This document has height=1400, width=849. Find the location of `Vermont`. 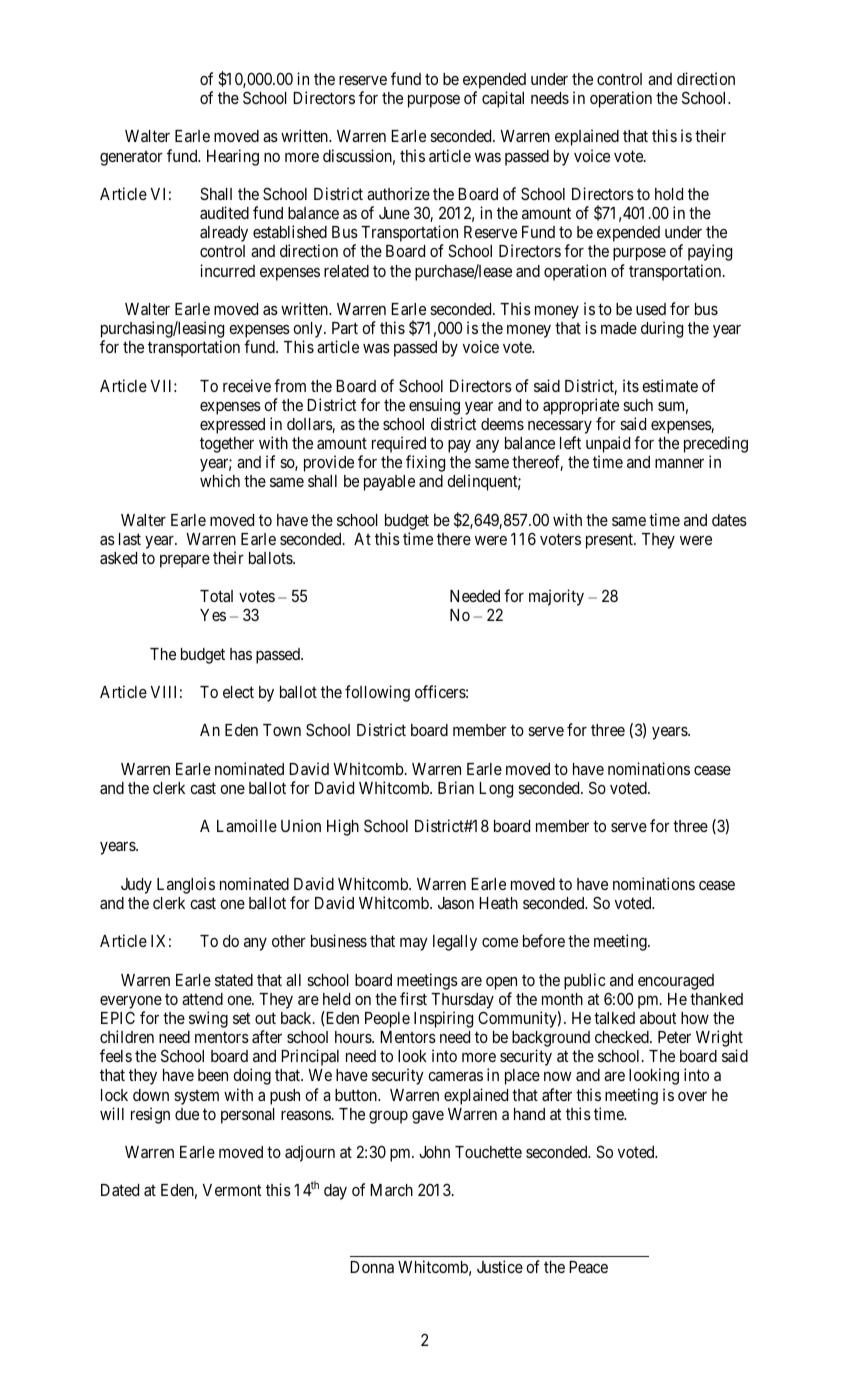

Vermont is located at coordinates (232, 1190).
